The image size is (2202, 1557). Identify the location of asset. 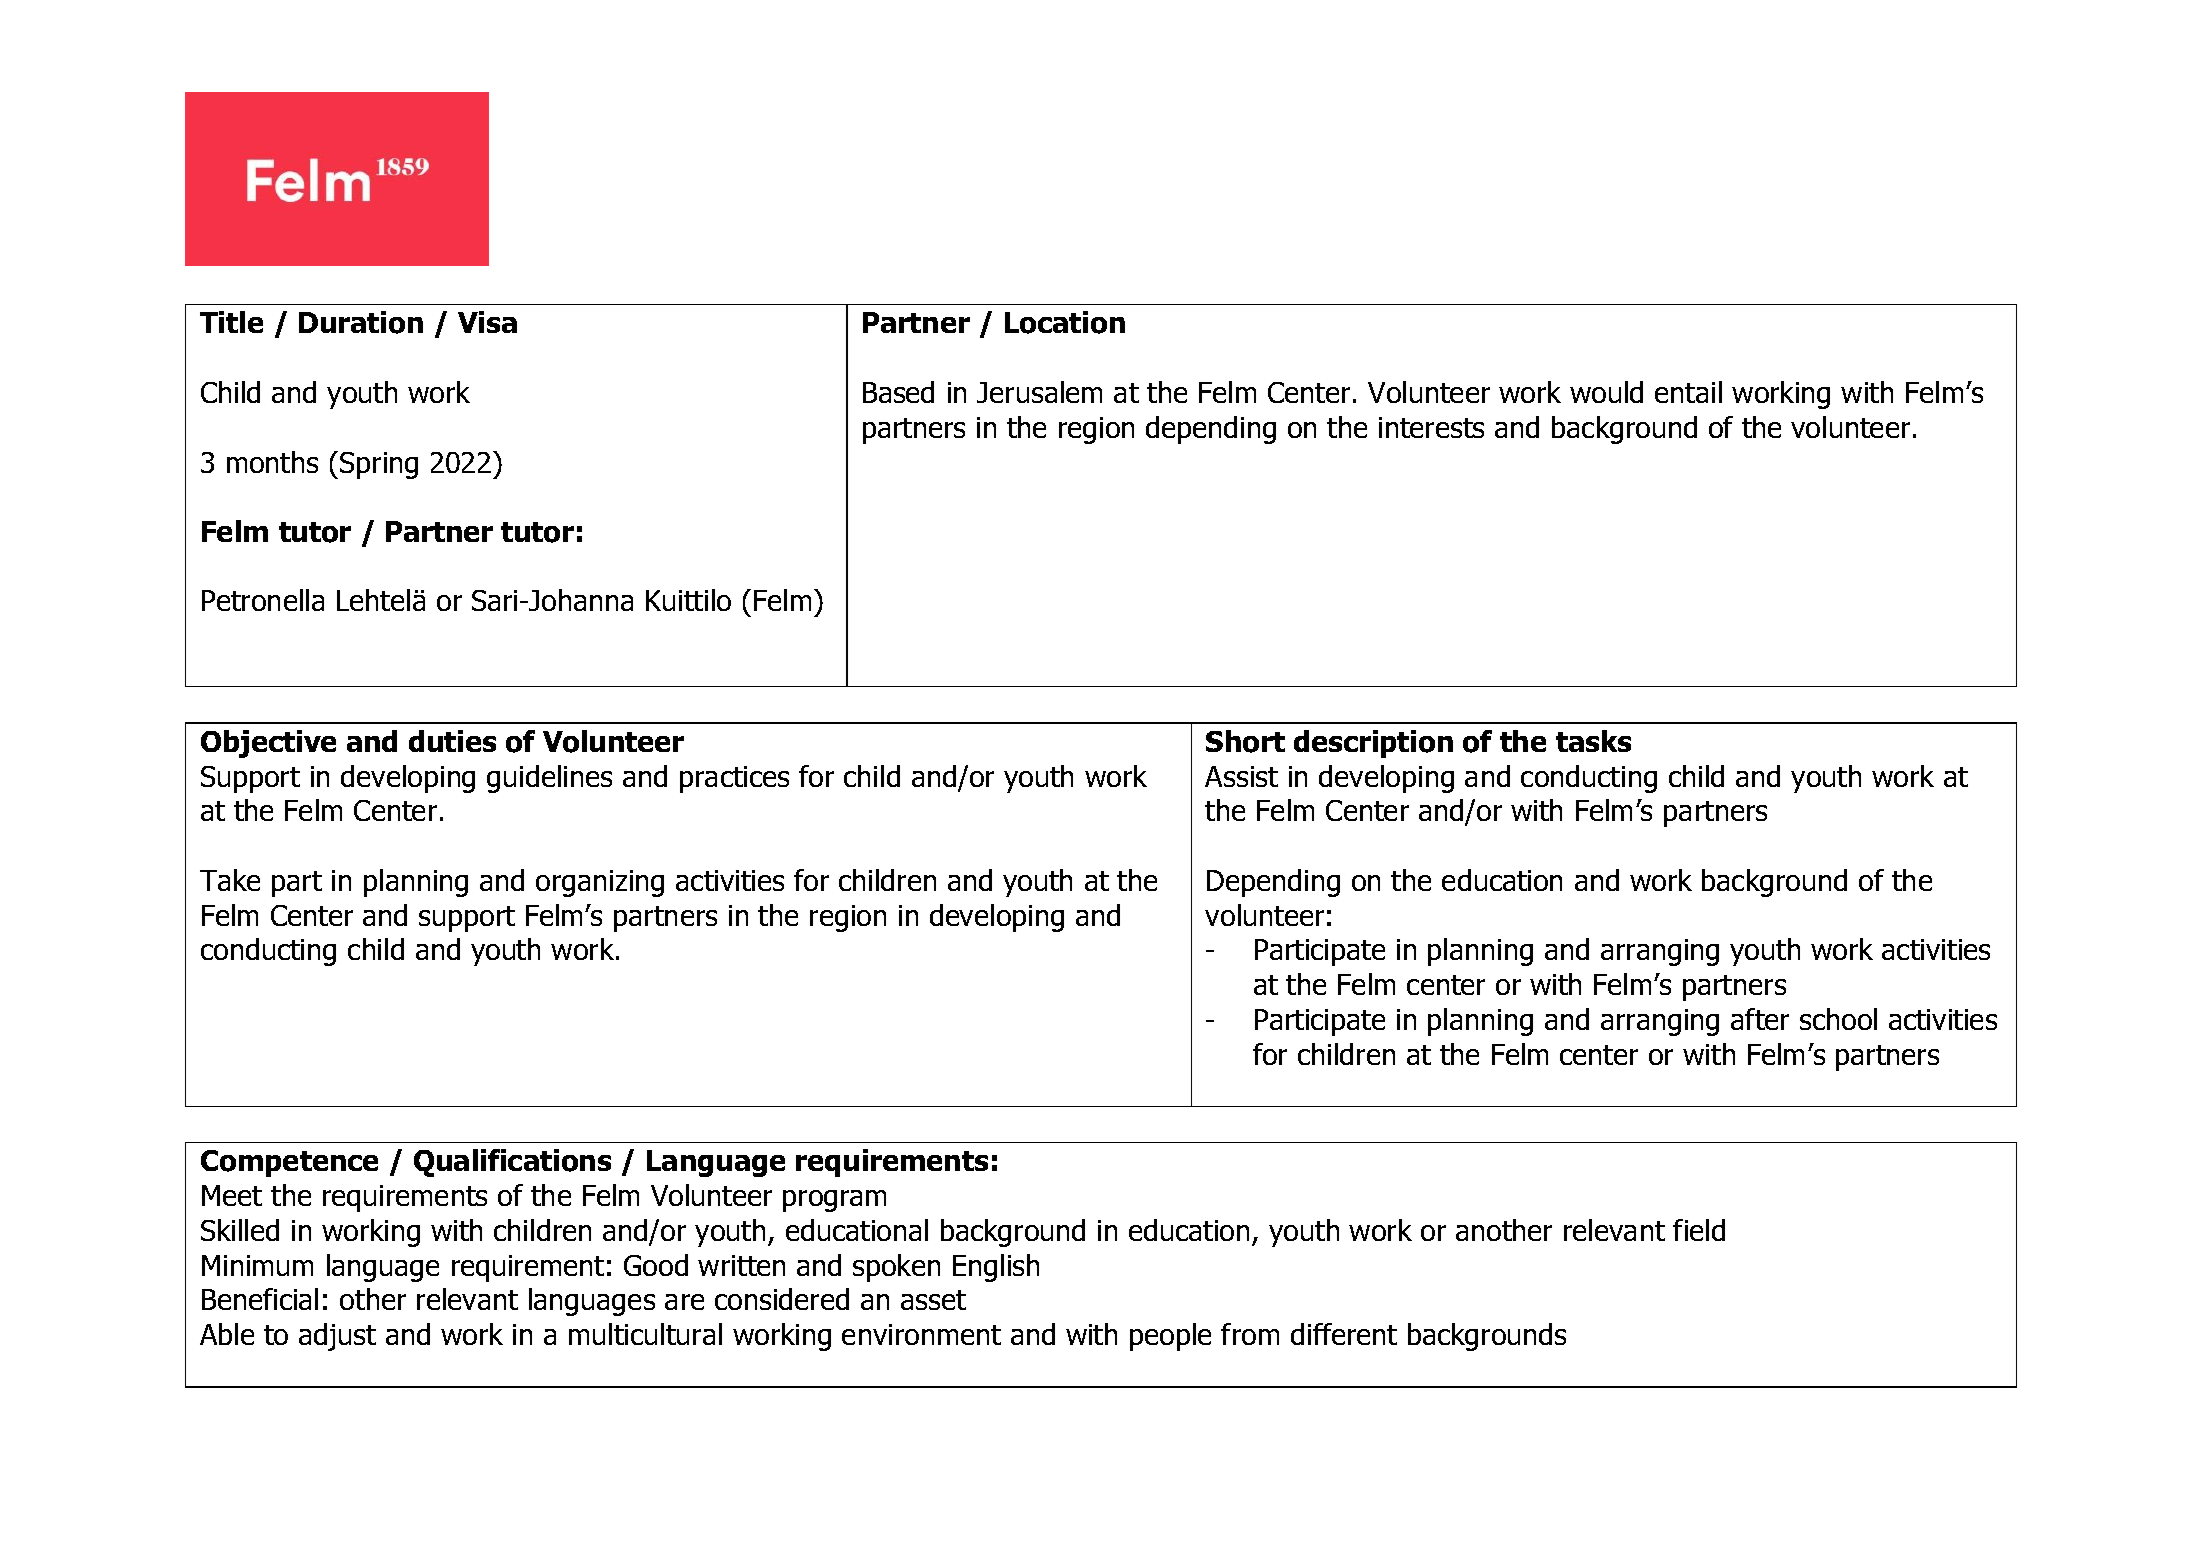
(933, 1300).
